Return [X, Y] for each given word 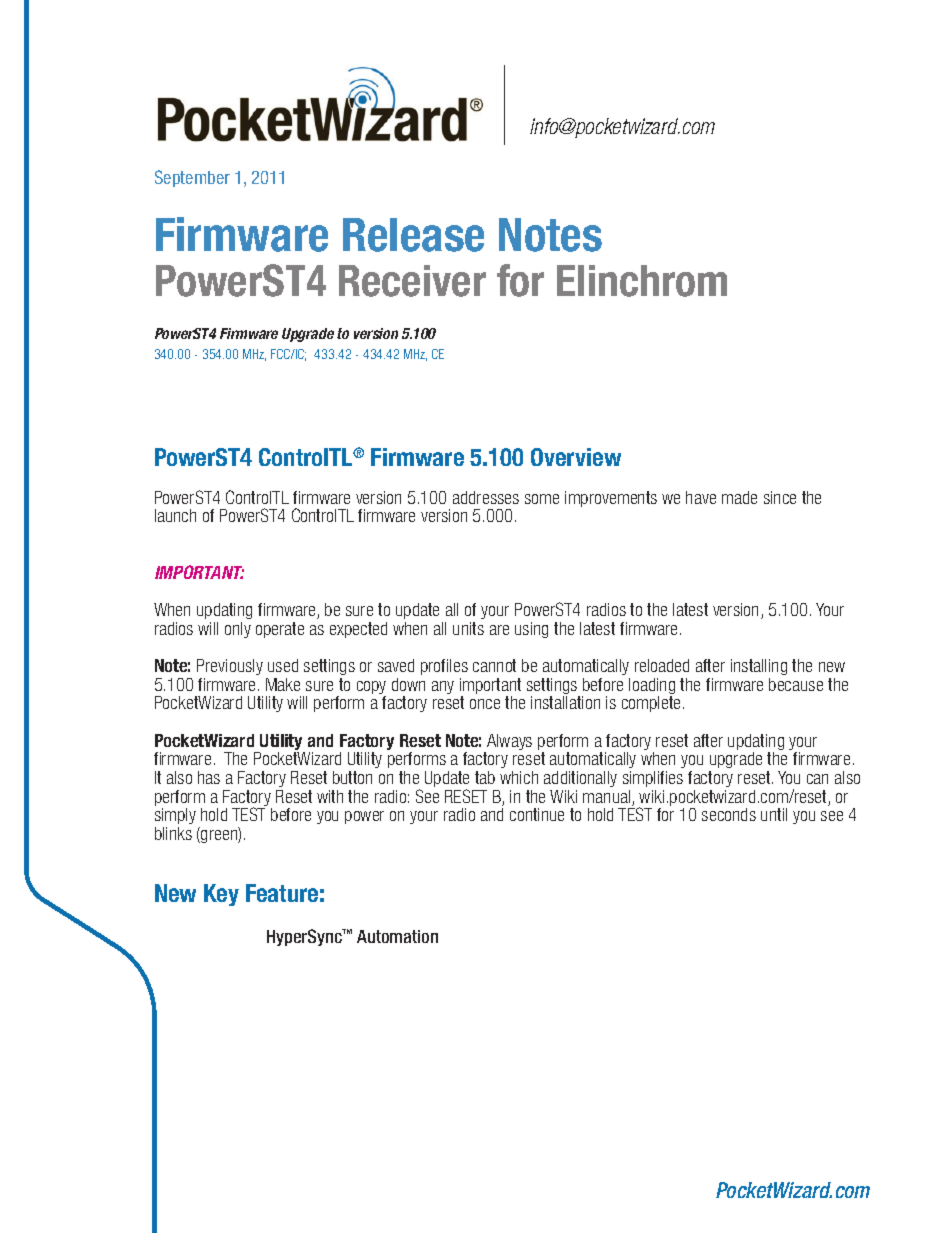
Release [413, 235]
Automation [397, 936]
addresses [486, 497]
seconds [729, 814]
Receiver [412, 281]
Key [221, 895]
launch [175, 515]
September [192, 178]
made [739, 497]
